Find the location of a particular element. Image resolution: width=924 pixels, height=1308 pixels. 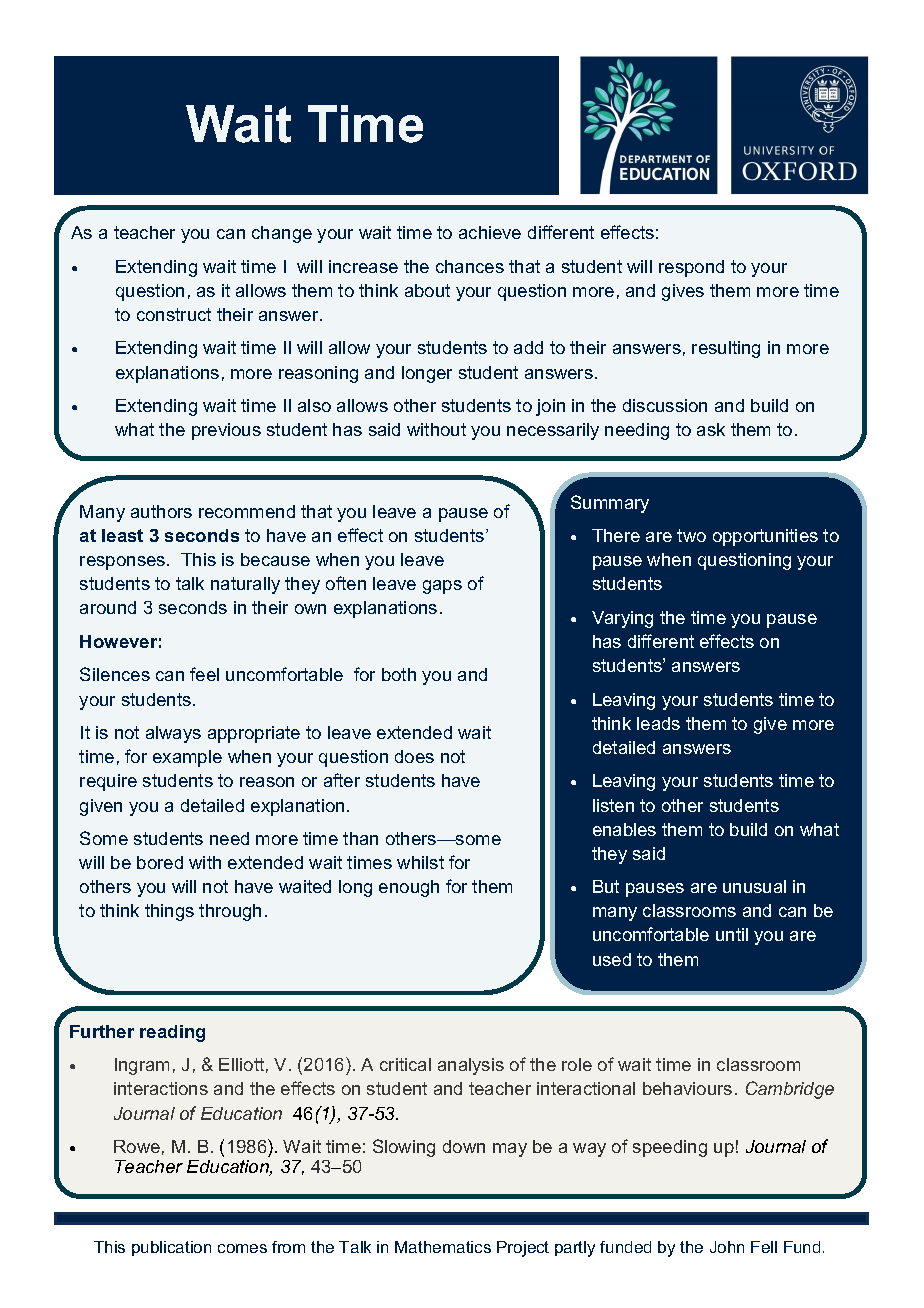

does is located at coordinates (414, 756).
